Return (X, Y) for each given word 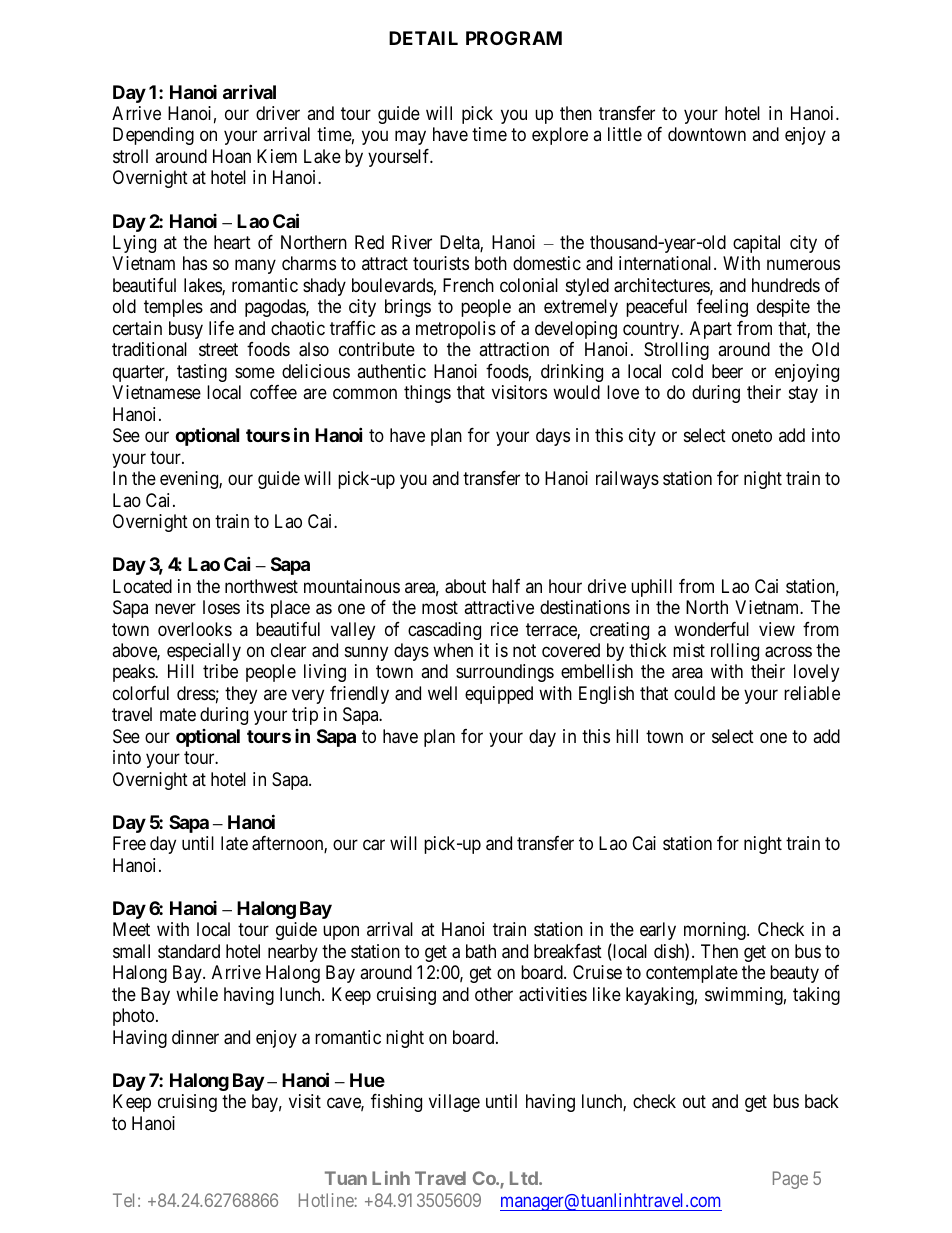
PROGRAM (514, 38)
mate (178, 715)
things (427, 394)
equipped (499, 695)
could (694, 693)
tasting (202, 373)
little (625, 134)
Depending (153, 136)
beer (727, 371)
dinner (195, 1037)
